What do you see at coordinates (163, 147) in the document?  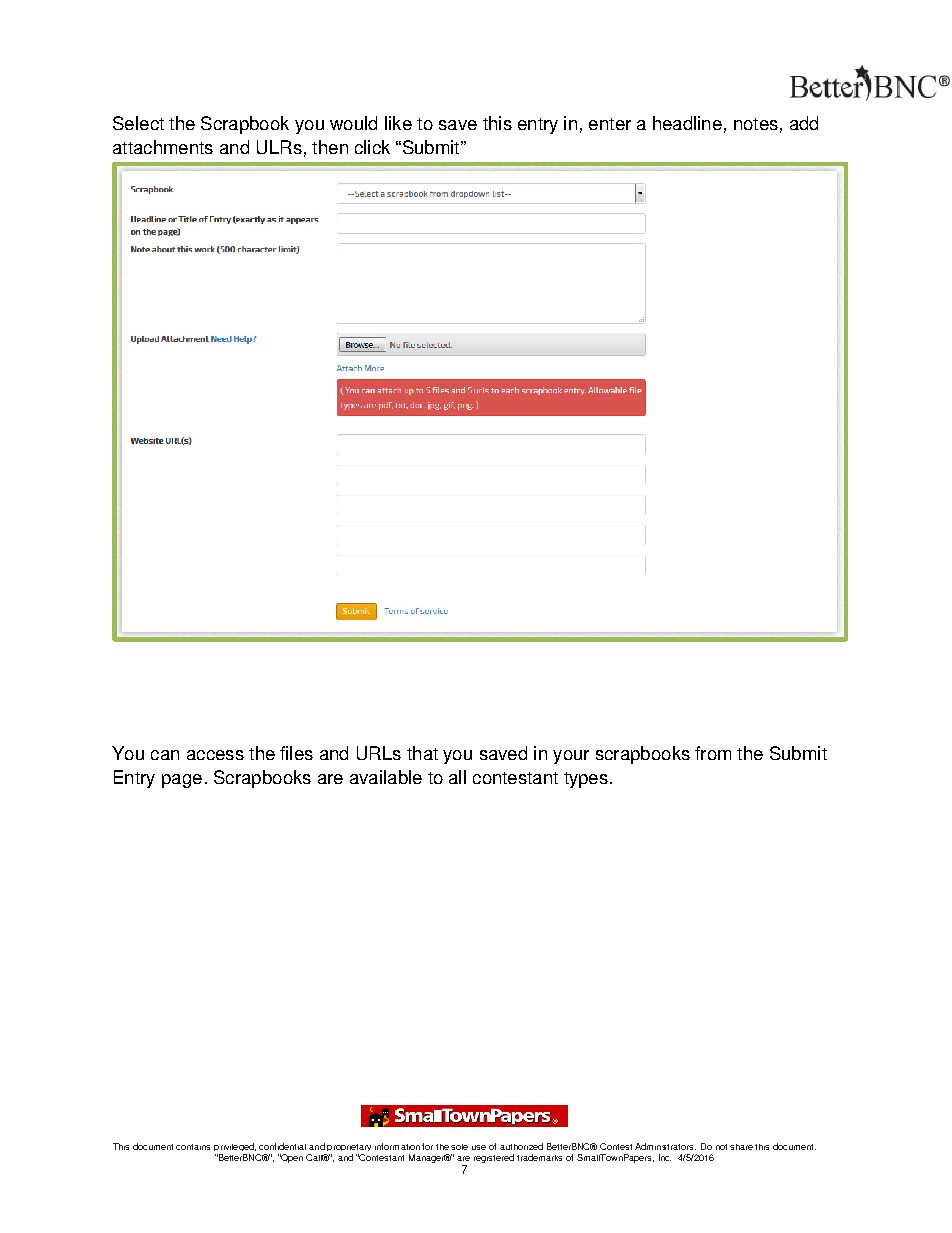 I see `attachments` at bounding box center [163, 147].
